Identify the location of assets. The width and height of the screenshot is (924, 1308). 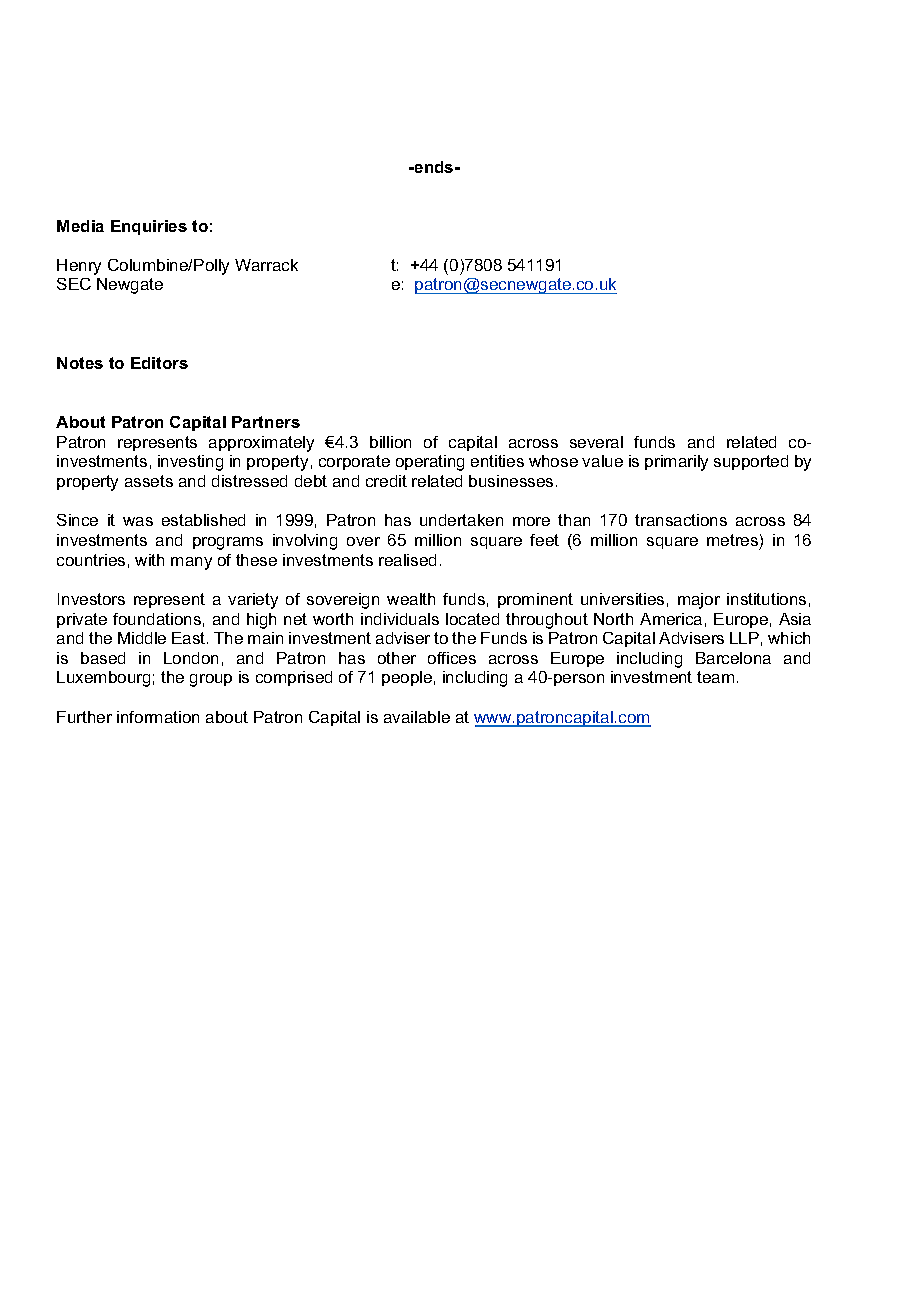
(149, 481).
